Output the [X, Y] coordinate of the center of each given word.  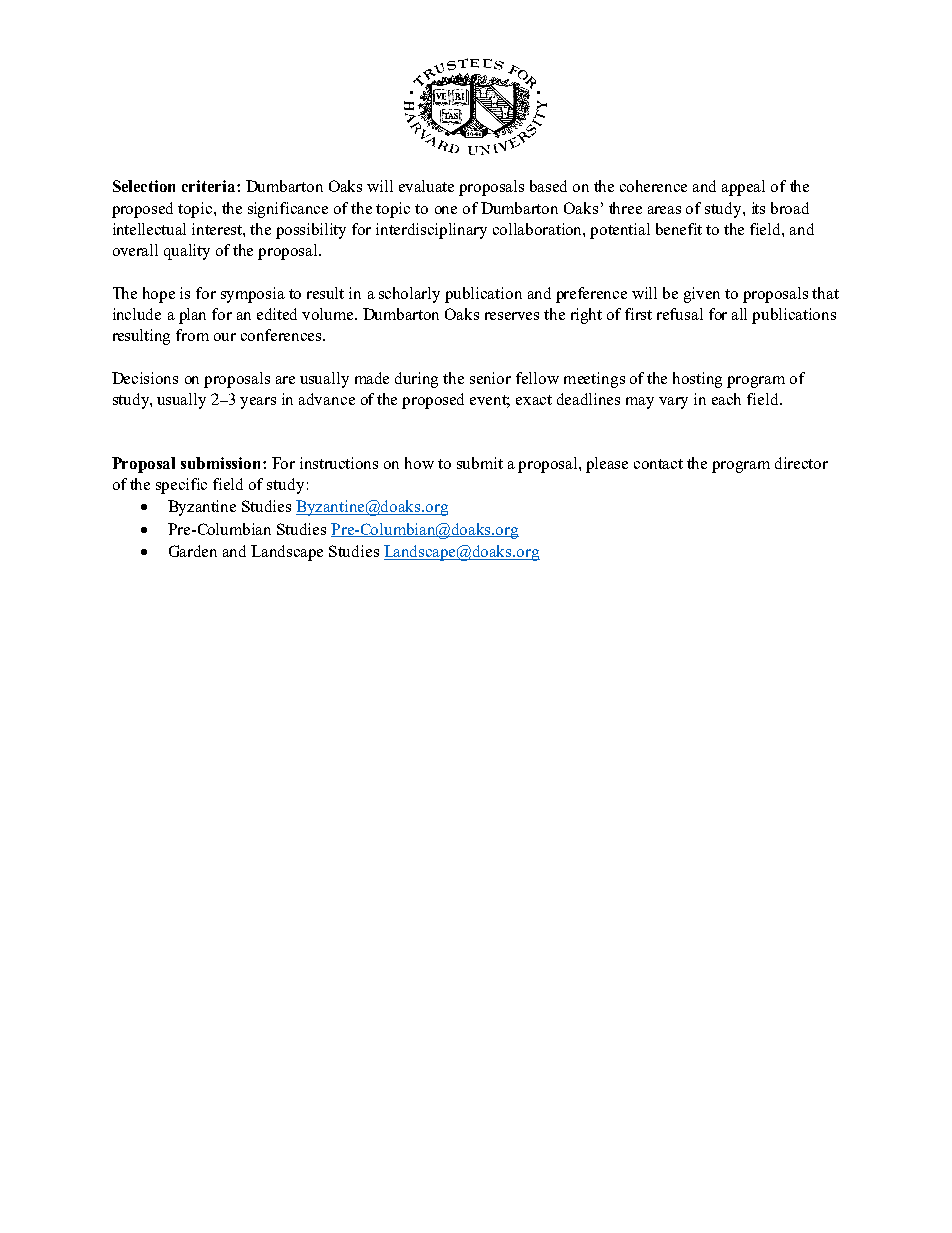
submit [480, 463]
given [702, 295]
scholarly [409, 295]
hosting [697, 380]
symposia [253, 295]
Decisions [145, 378]
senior [490, 378]
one [446, 210]
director [801, 463]
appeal [743, 188]
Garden [193, 551]
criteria [210, 186]
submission [222, 463]
